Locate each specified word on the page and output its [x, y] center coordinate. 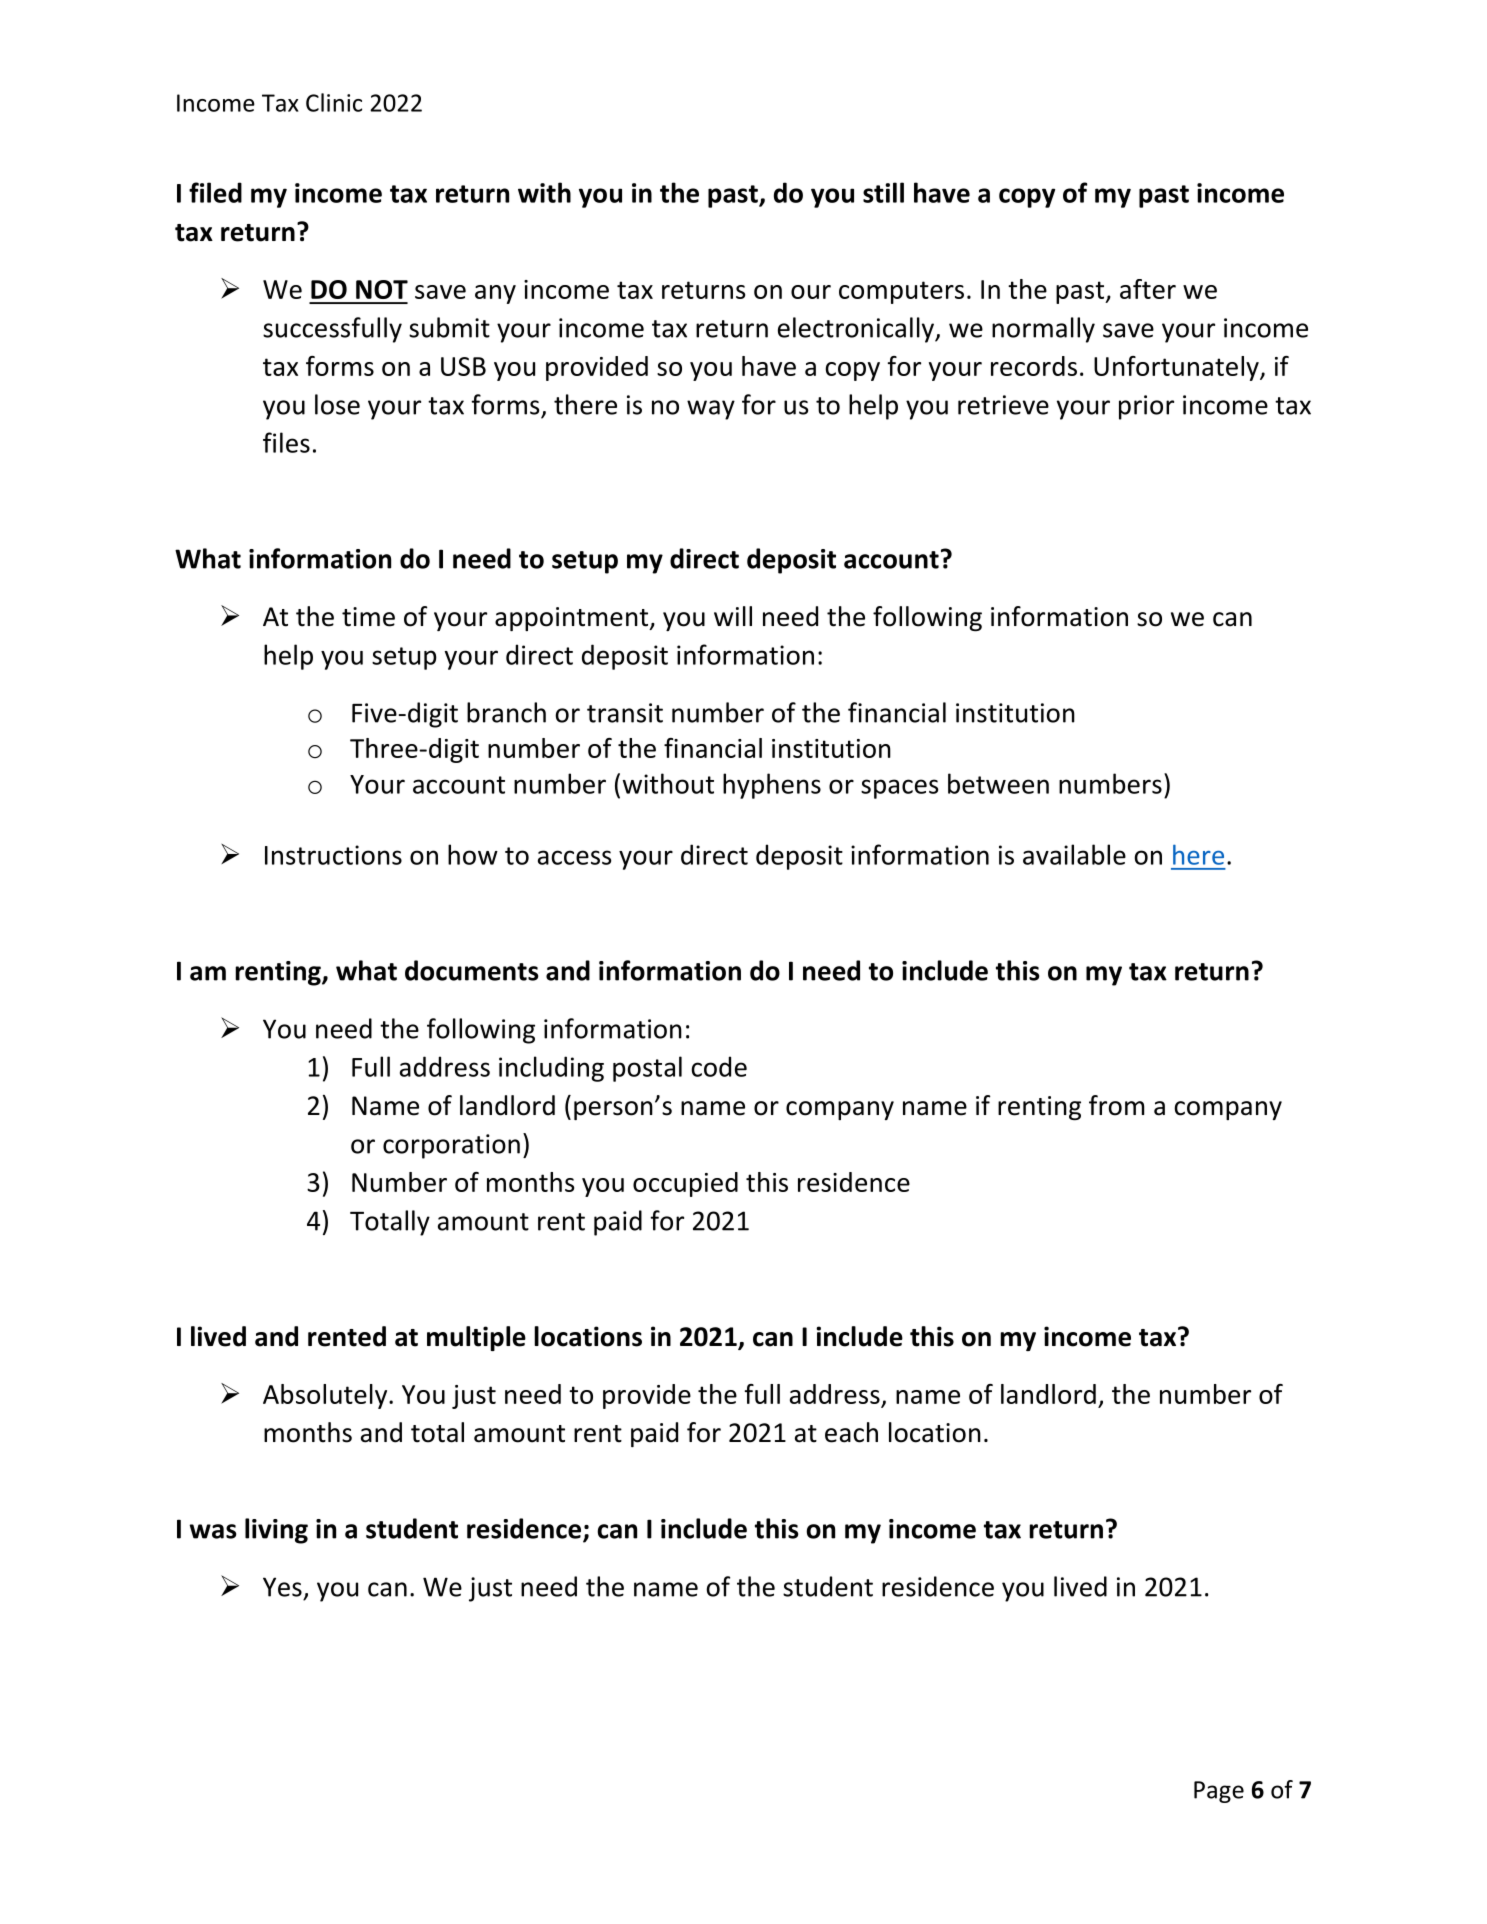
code [719, 1066]
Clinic [334, 102]
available [1074, 854]
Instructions [333, 855]
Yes [282, 1587]
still [883, 192]
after [1148, 289]
